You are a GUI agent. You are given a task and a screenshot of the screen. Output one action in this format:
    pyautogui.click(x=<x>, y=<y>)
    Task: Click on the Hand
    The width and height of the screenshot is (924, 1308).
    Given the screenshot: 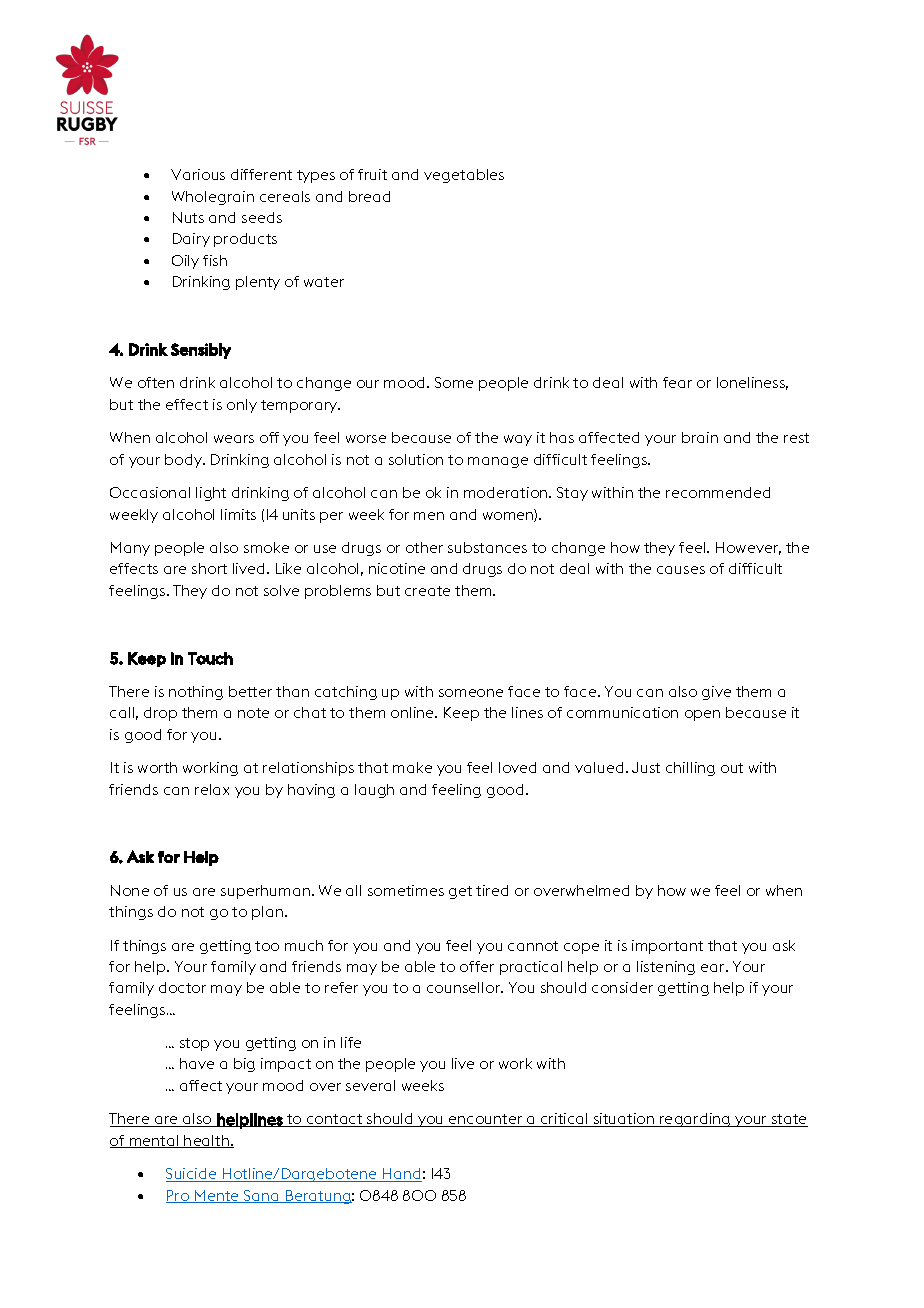 What is the action you would take?
    pyautogui.click(x=401, y=1175)
